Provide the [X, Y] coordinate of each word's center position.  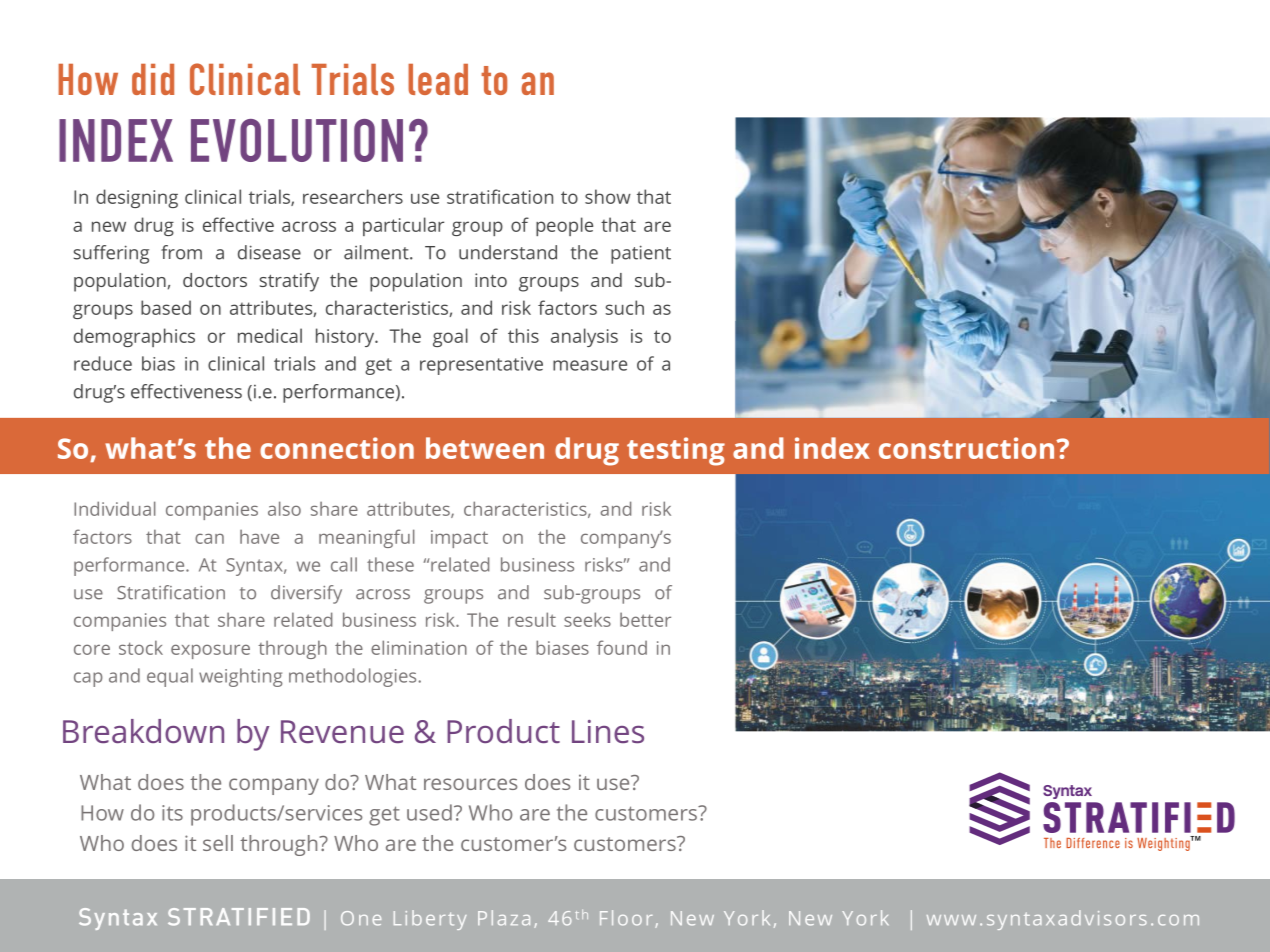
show [608, 196]
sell [218, 843]
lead [438, 79]
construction [968, 448]
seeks [587, 619]
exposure [210, 651]
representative [481, 366]
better [645, 619]
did [153, 79]
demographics [134, 337]
